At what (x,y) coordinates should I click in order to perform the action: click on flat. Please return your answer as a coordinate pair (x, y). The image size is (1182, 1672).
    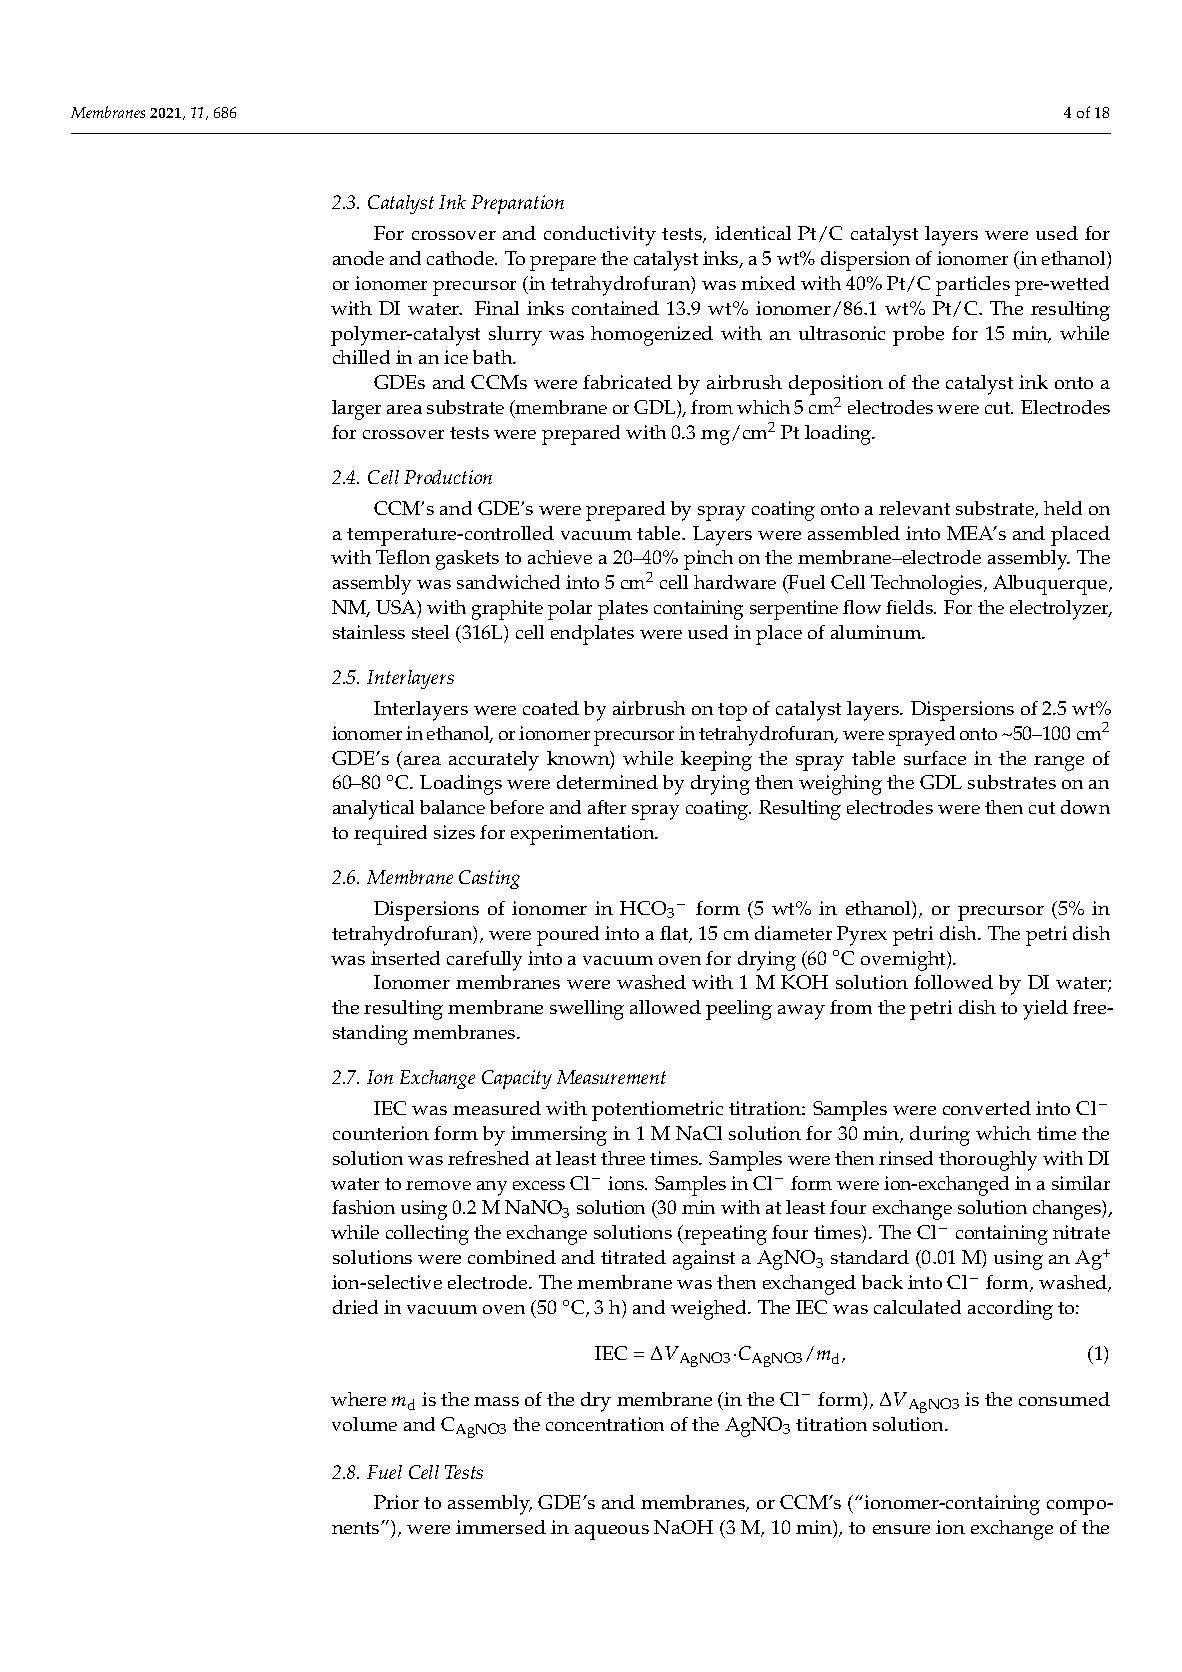
    Looking at the image, I should click on (675, 934).
